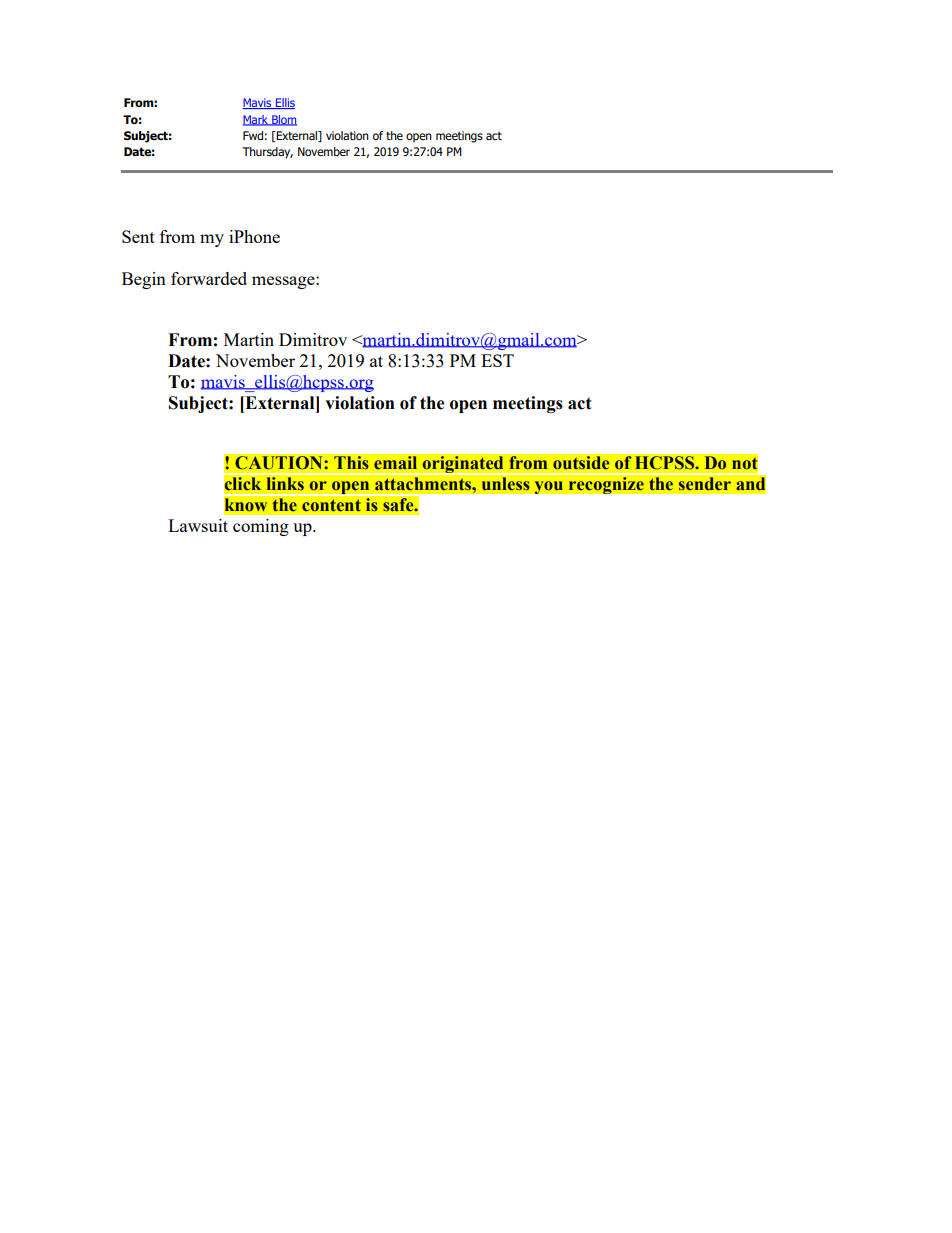  I want to click on Lawsuit, so click(198, 525).
